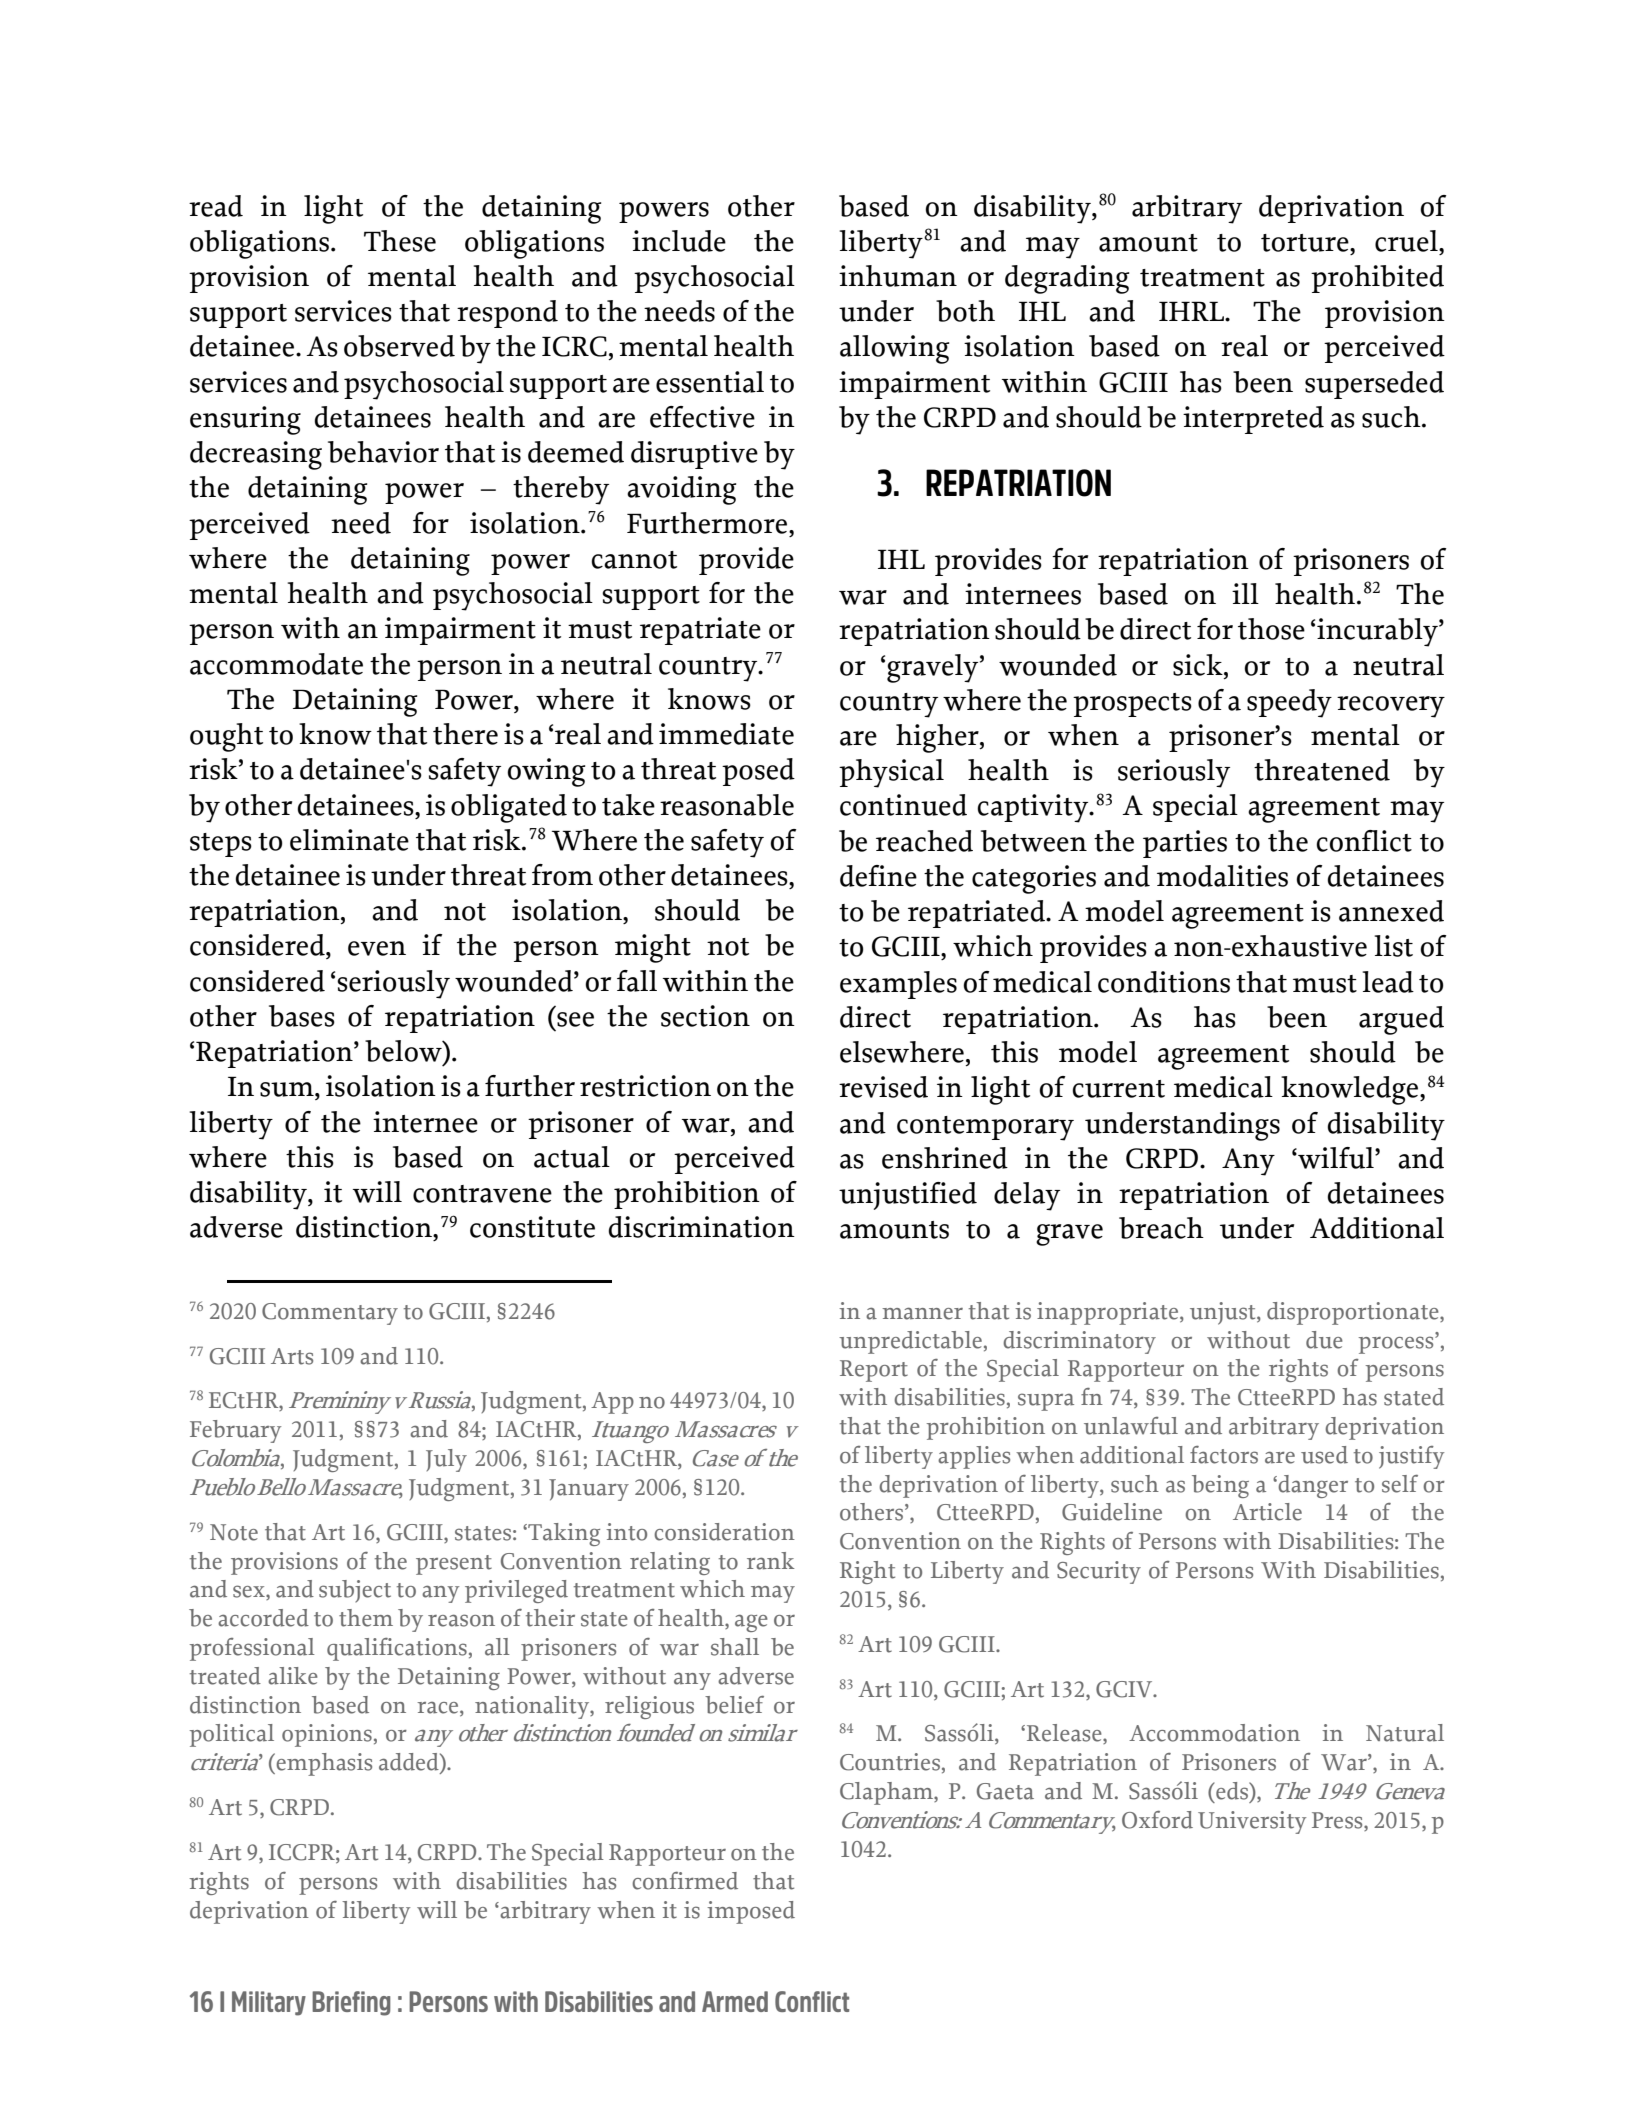  What do you see at coordinates (883, 1087) in the screenshot?
I see `revised` at bounding box center [883, 1087].
